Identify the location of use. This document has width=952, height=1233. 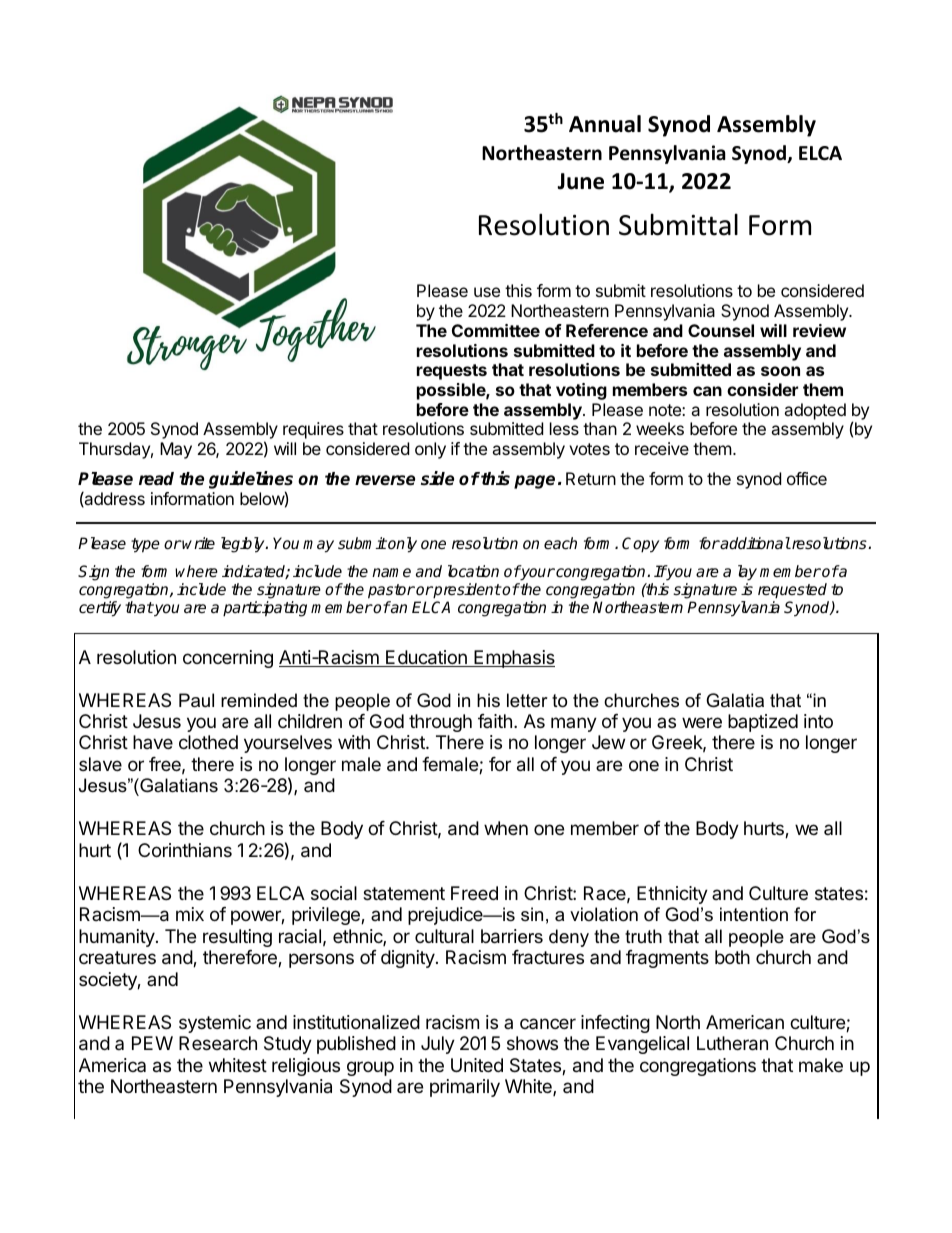
(487, 292).
